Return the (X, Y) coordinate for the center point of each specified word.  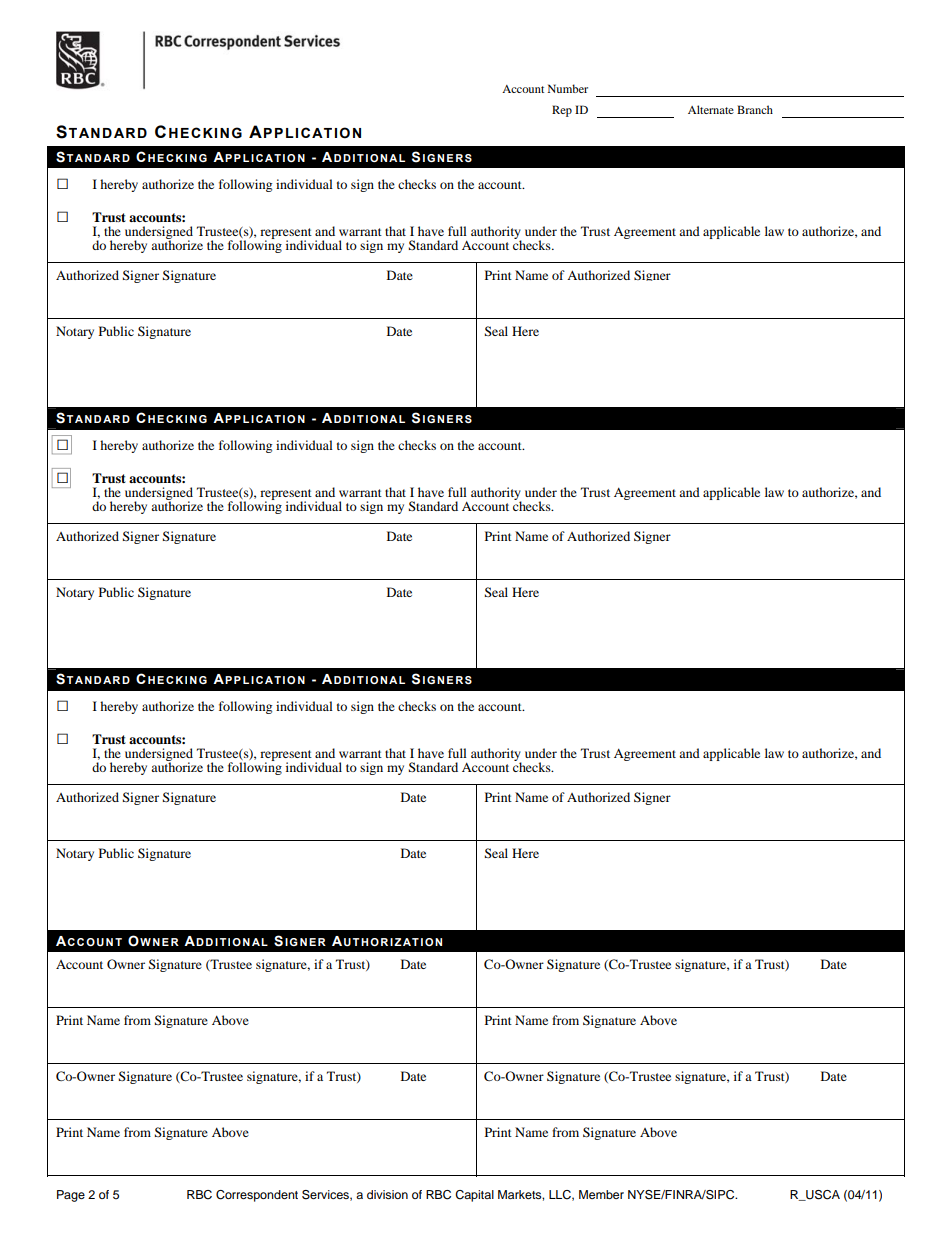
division (387, 1194)
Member (601, 1194)
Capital (474, 1196)
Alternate (711, 109)
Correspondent (257, 1196)
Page (71, 1196)
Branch (755, 109)
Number (568, 88)
